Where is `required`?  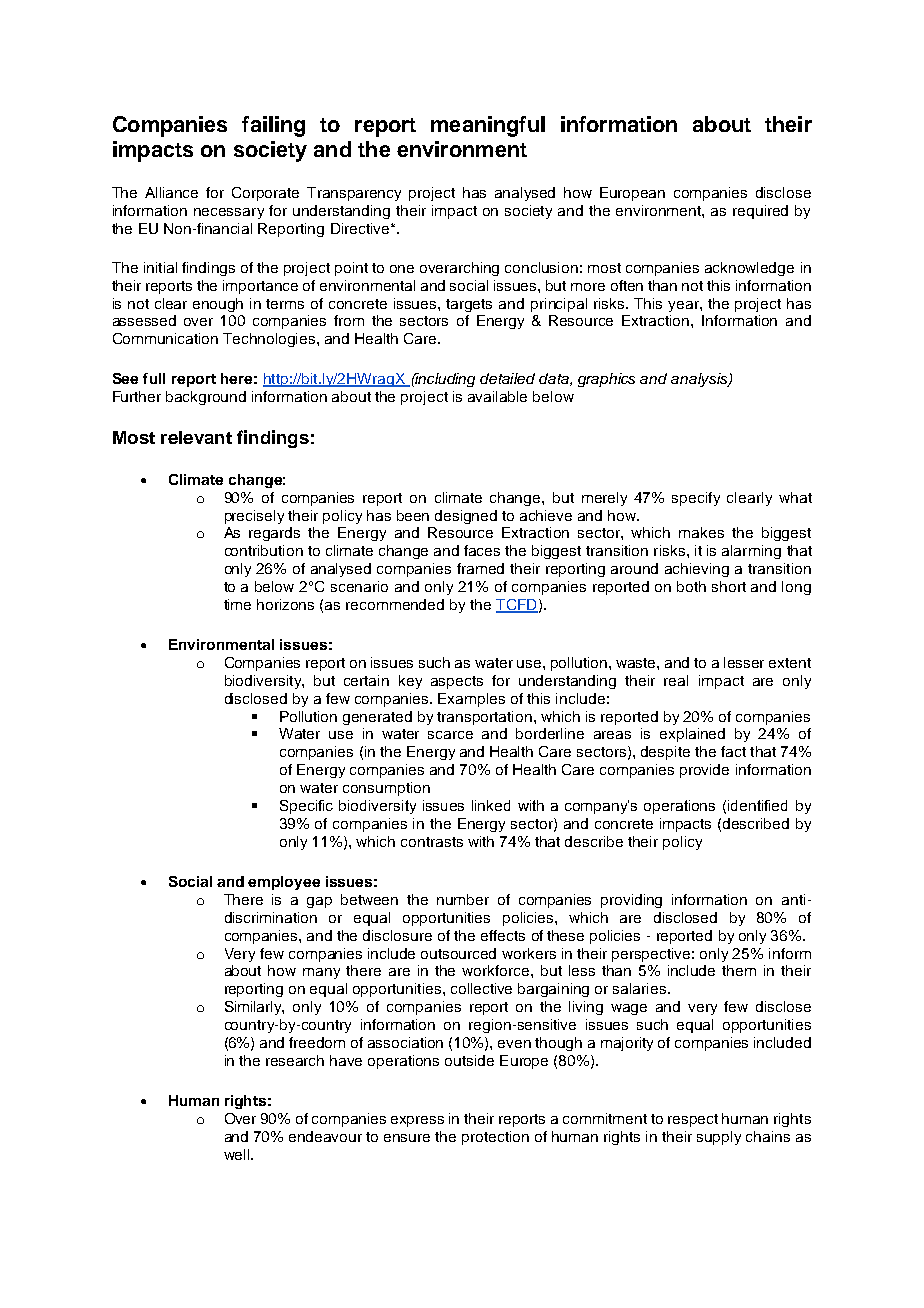
required is located at coordinates (760, 212).
